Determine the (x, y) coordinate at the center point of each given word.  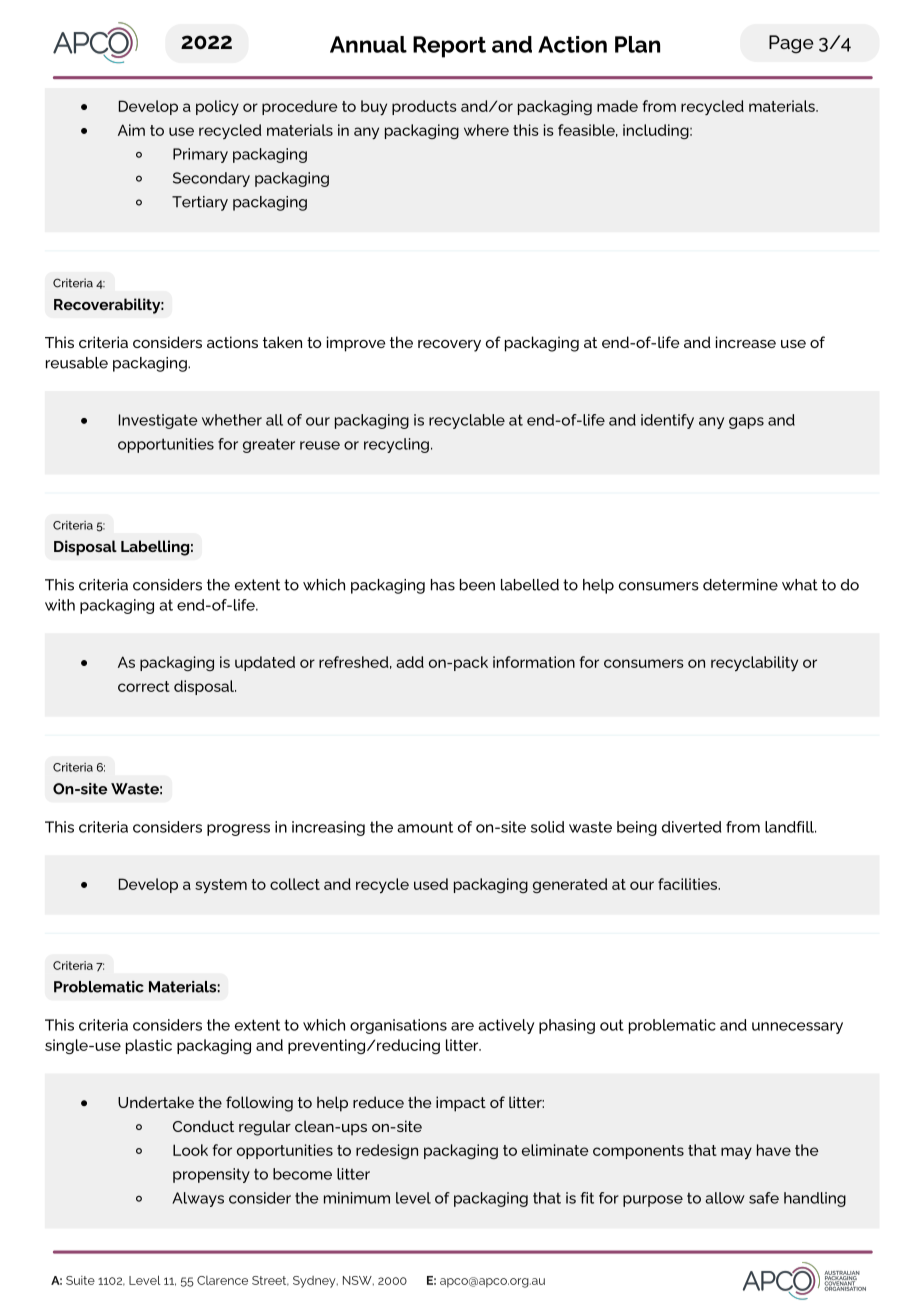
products (424, 107)
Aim (131, 130)
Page (791, 44)
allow (725, 1198)
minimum (357, 1198)
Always (198, 1199)
